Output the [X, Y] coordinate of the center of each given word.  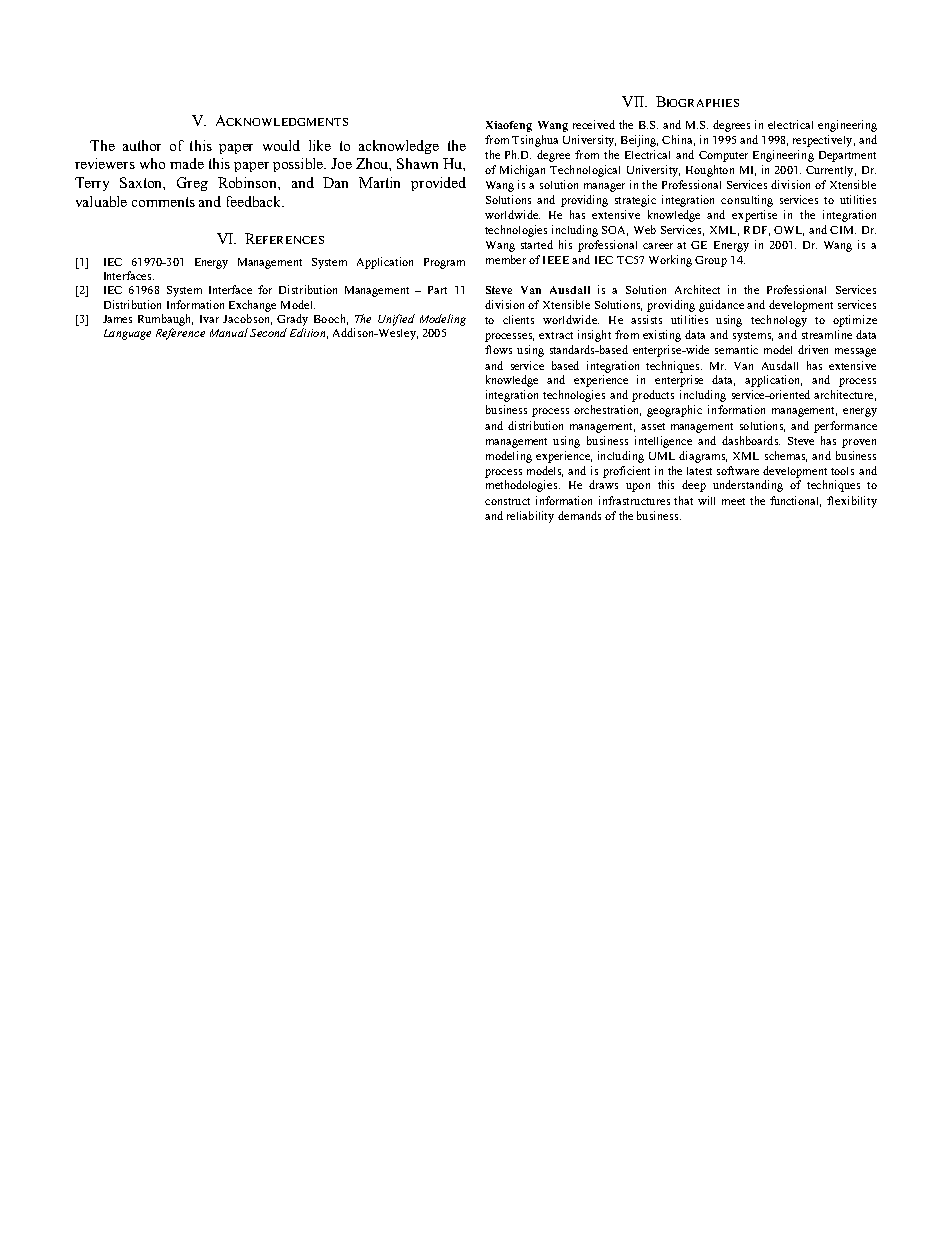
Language [127, 334]
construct [507, 501]
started [537, 244]
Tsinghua [535, 141]
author [142, 145]
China [678, 140]
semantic [736, 349]
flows [498, 349]
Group [711, 261]
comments [163, 202]
